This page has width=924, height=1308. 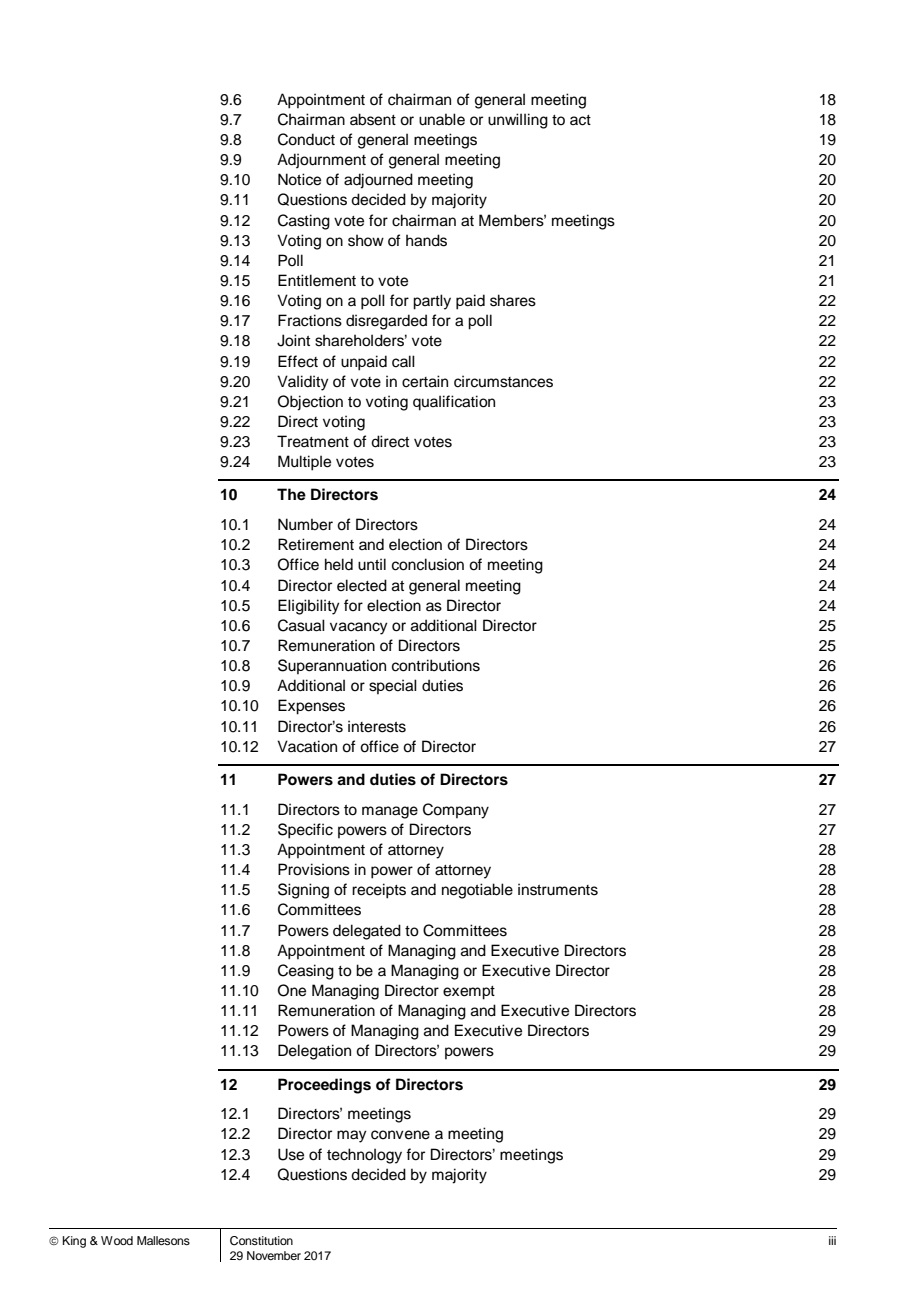 I want to click on instruments, so click(x=558, y=889).
